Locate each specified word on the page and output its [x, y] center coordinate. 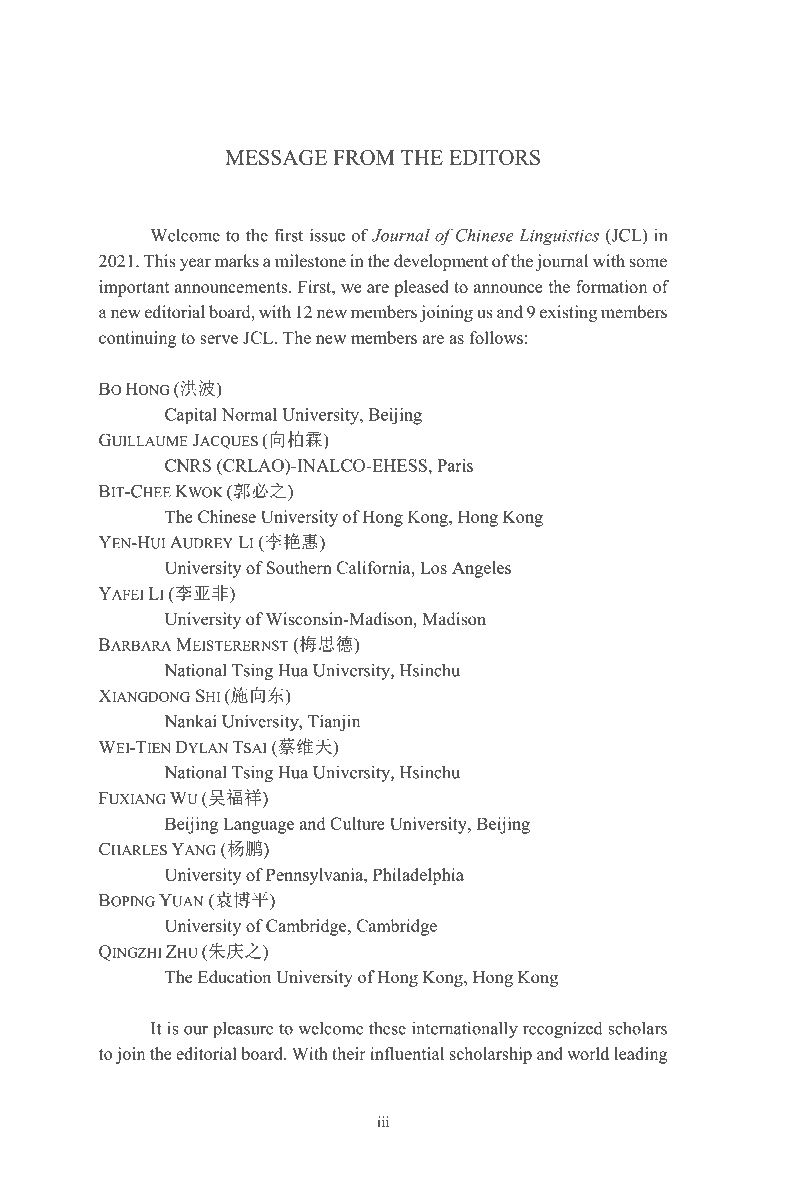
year [195, 264]
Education [234, 977]
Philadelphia [418, 876]
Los [433, 567]
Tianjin [334, 722]
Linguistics [559, 237]
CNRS [188, 465]
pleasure [243, 1030]
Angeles [481, 569]
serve [219, 339]
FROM [364, 157]
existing [568, 313]
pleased [421, 288]
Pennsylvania [315, 876]
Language [258, 825]
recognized [563, 1029]
